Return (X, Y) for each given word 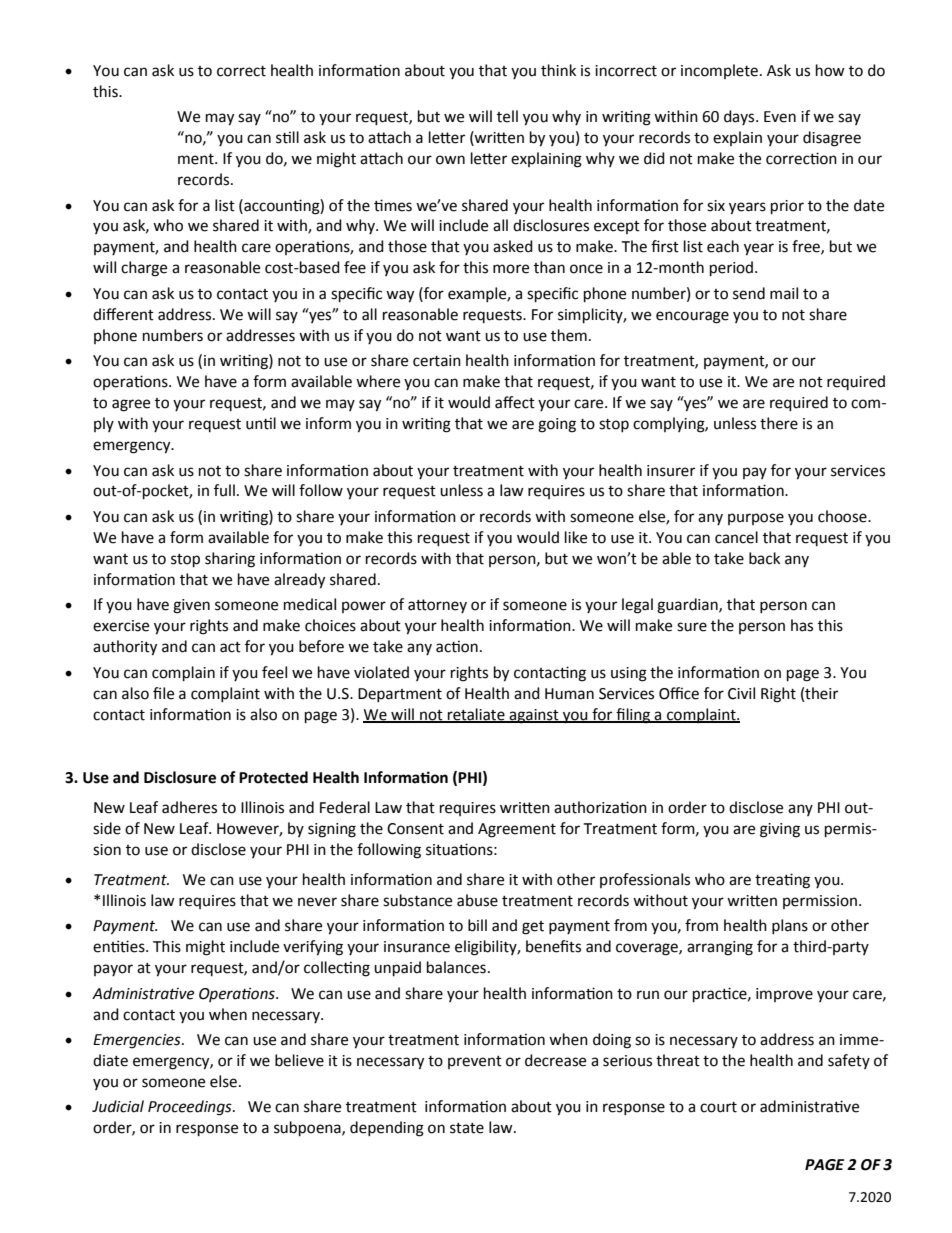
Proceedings (191, 1108)
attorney (437, 606)
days (740, 117)
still (287, 137)
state (467, 1128)
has (802, 625)
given (191, 606)
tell (507, 116)
